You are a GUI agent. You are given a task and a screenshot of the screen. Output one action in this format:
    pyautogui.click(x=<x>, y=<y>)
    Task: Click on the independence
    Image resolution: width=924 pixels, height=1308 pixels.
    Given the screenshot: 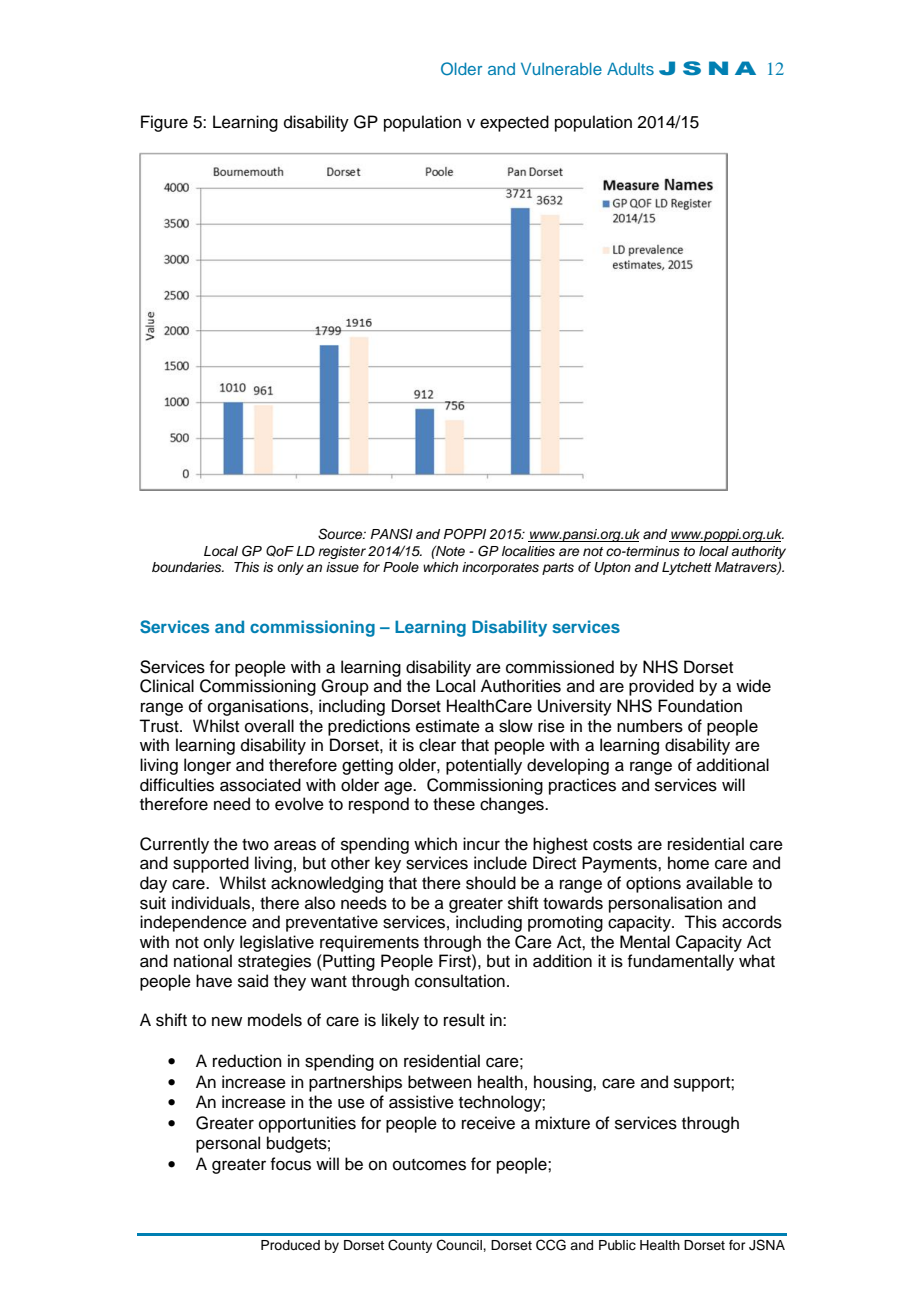 What is the action you would take?
    pyautogui.click(x=193, y=923)
